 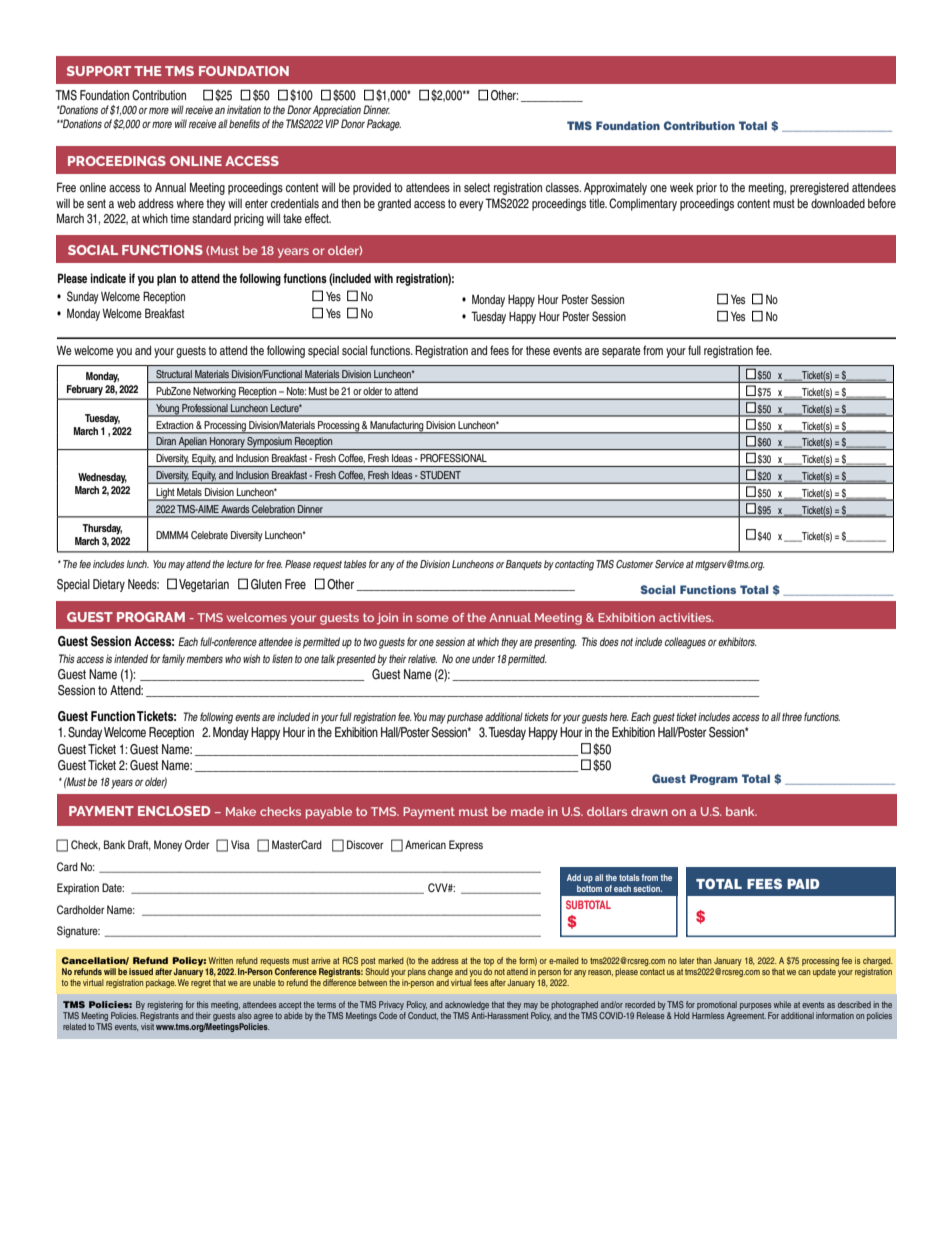 What do you see at coordinates (669, 564) in the screenshot?
I see `Service` at bounding box center [669, 564].
